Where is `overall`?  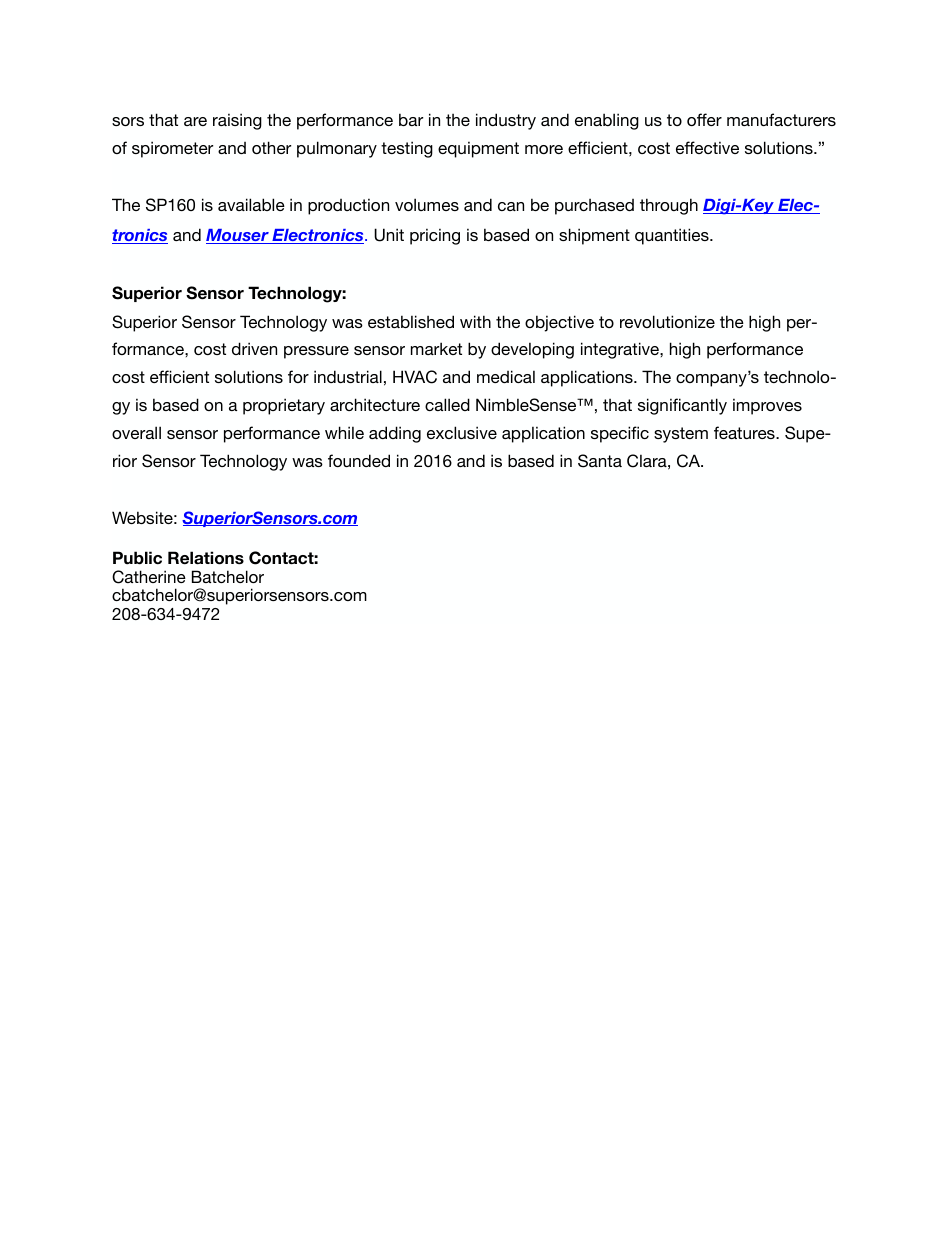
overall is located at coordinates (136, 432).
